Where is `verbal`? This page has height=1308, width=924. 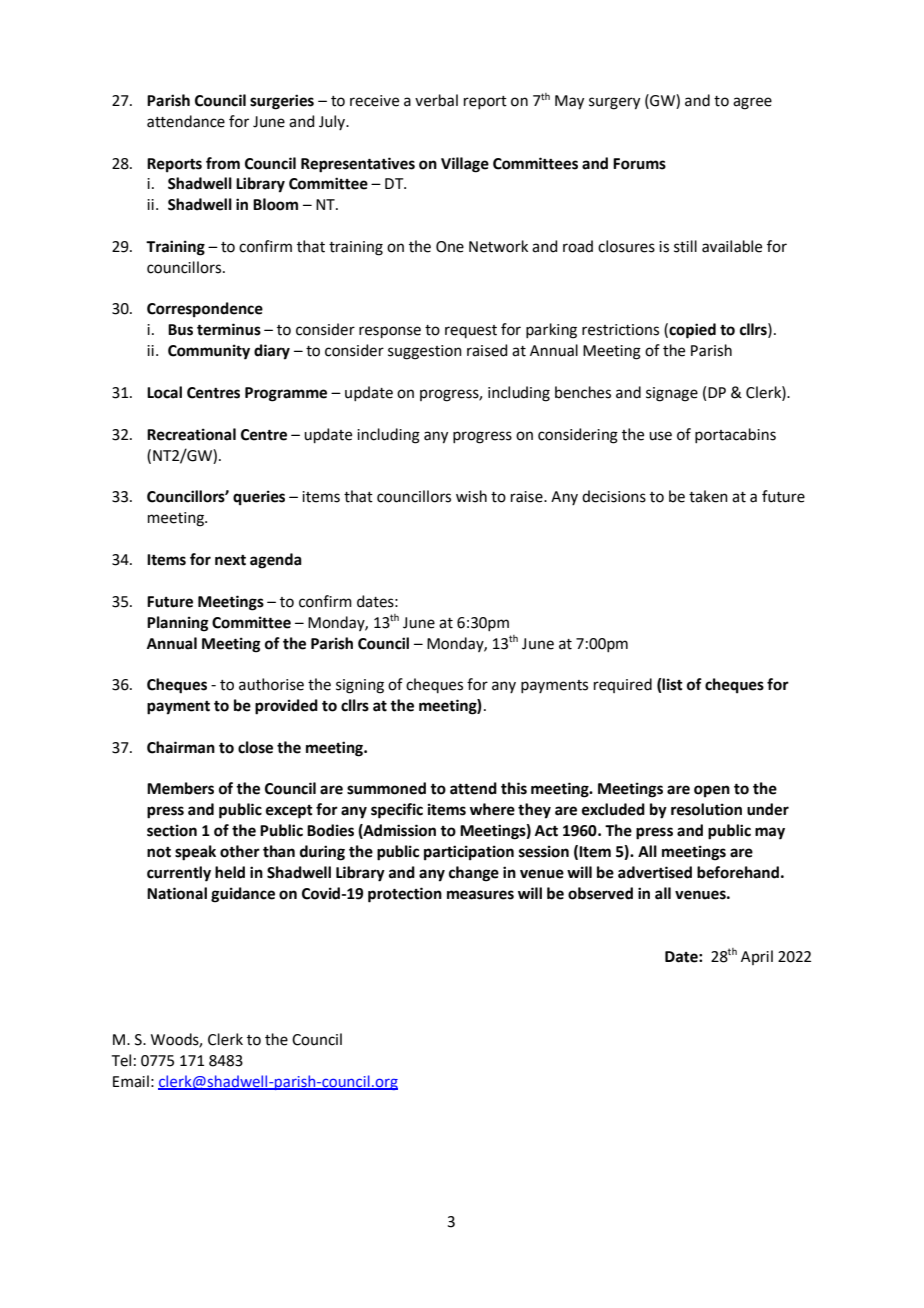 verbal is located at coordinates (436, 100).
